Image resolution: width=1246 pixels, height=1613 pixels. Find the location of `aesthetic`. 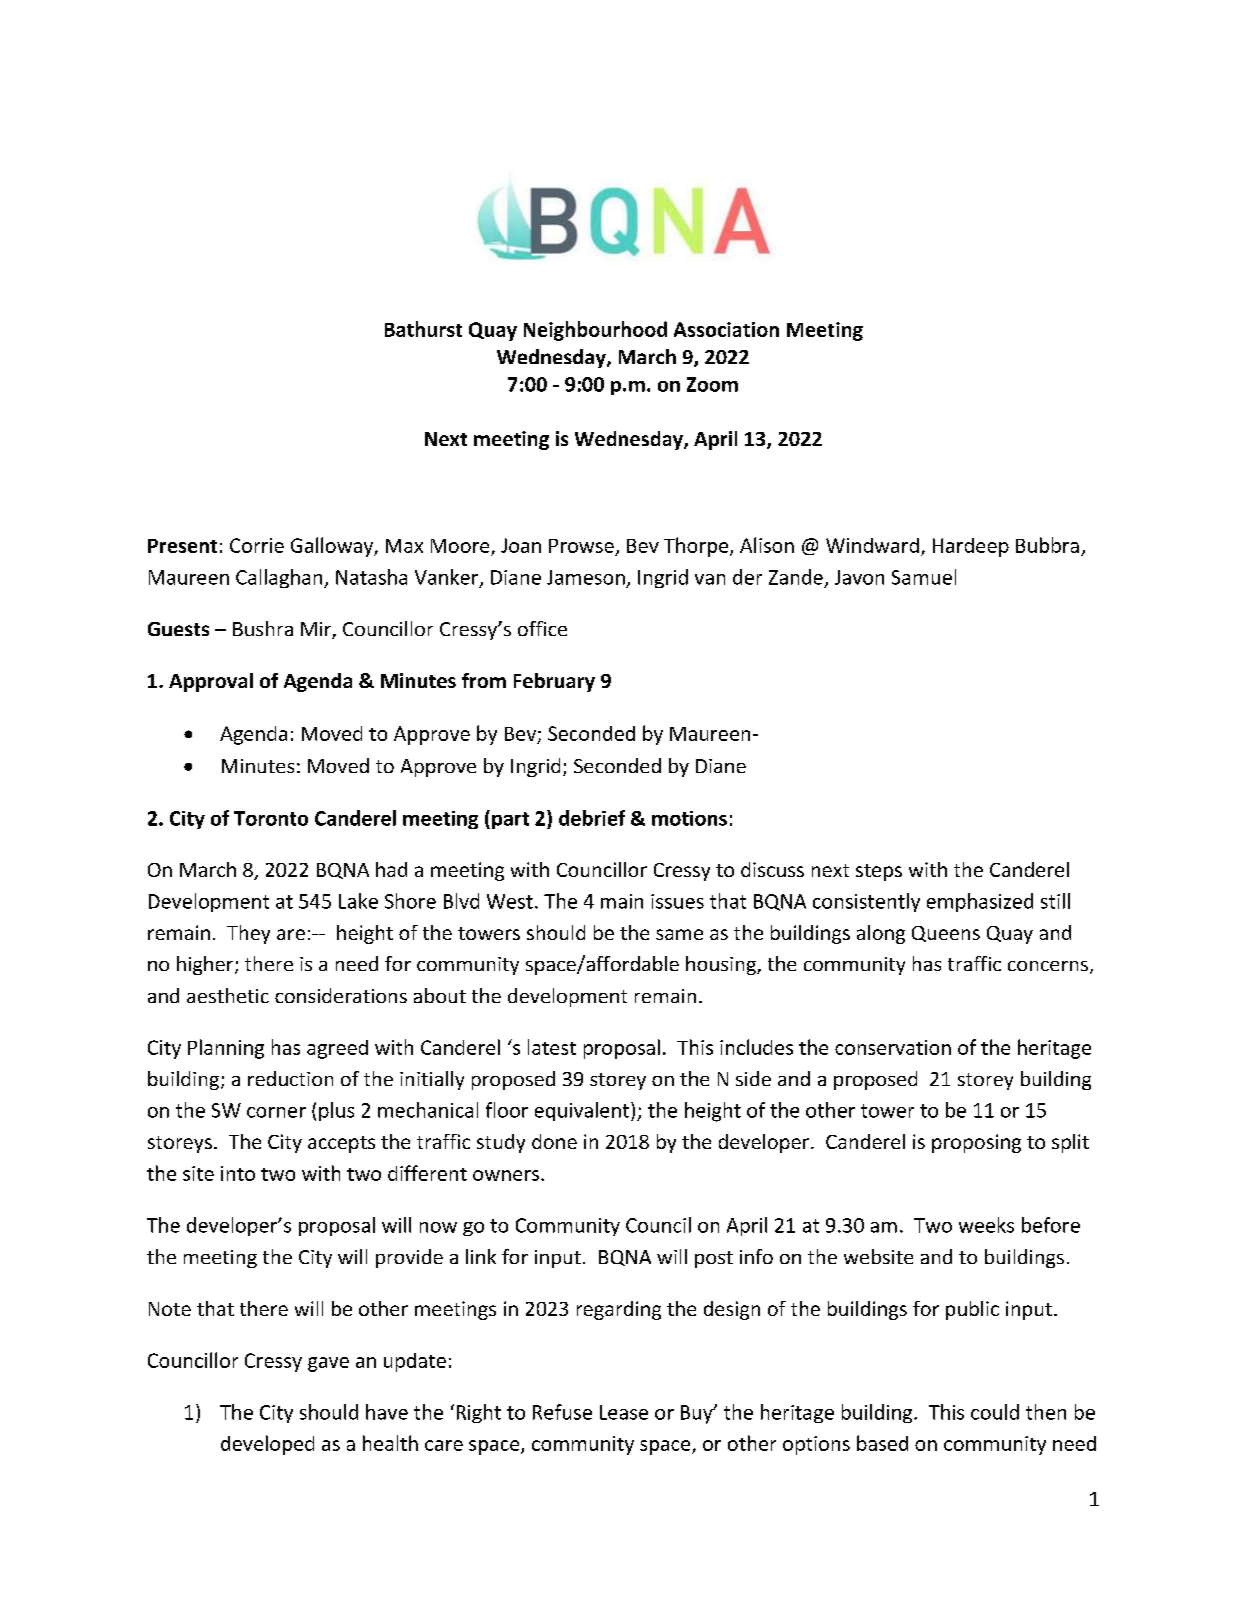

aesthetic is located at coordinates (228, 995).
